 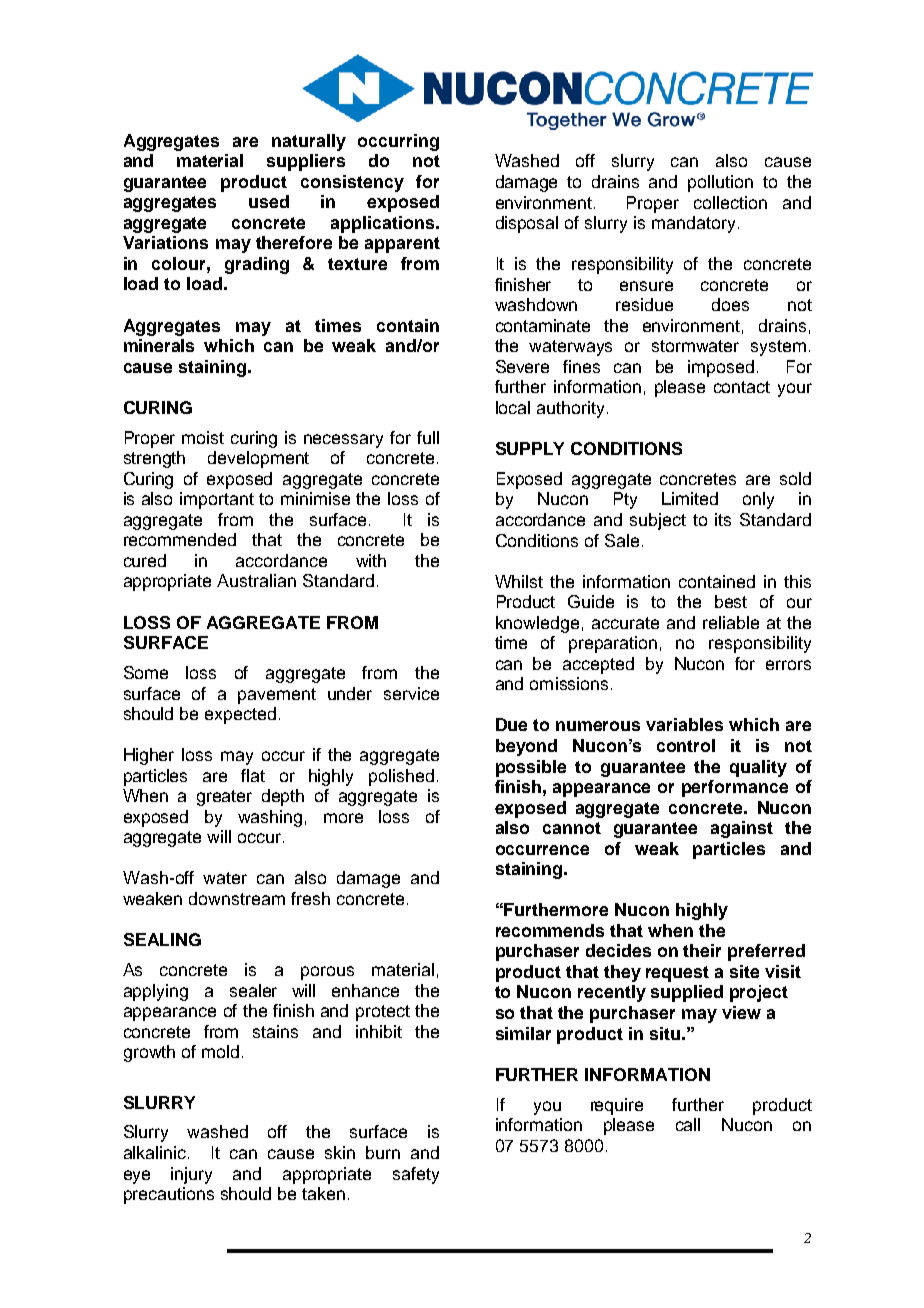 I want to click on safety, so click(x=416, y=1175).
